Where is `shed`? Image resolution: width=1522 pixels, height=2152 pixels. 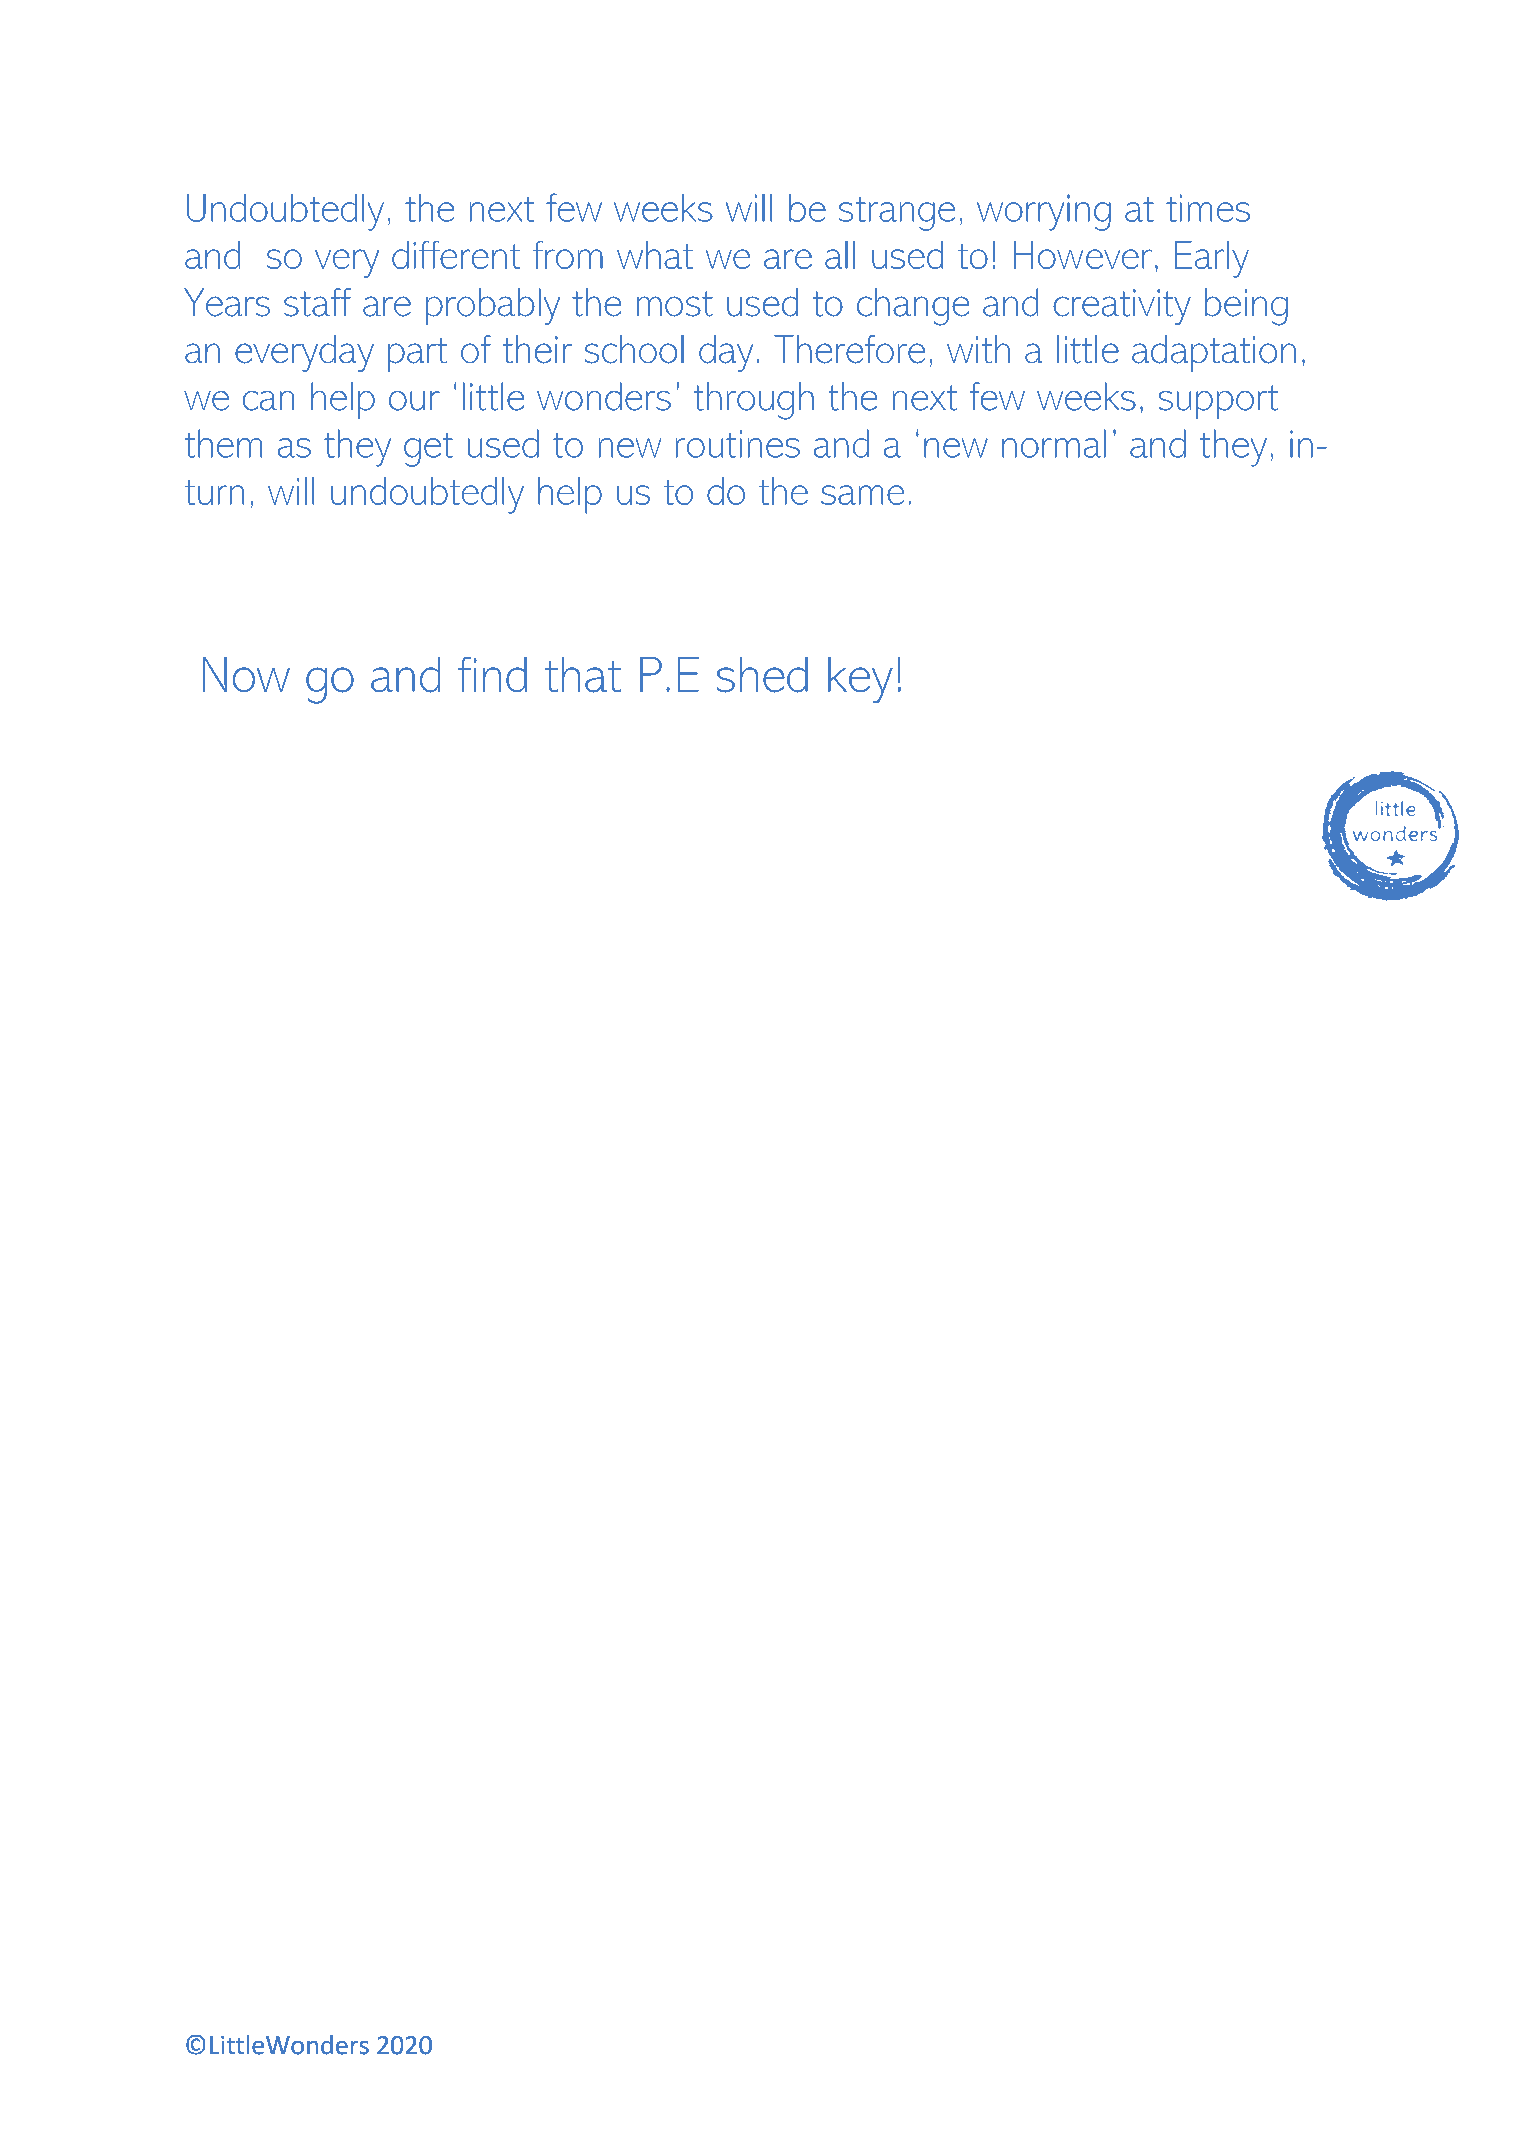 shed is located at coordinates (762, 675).
